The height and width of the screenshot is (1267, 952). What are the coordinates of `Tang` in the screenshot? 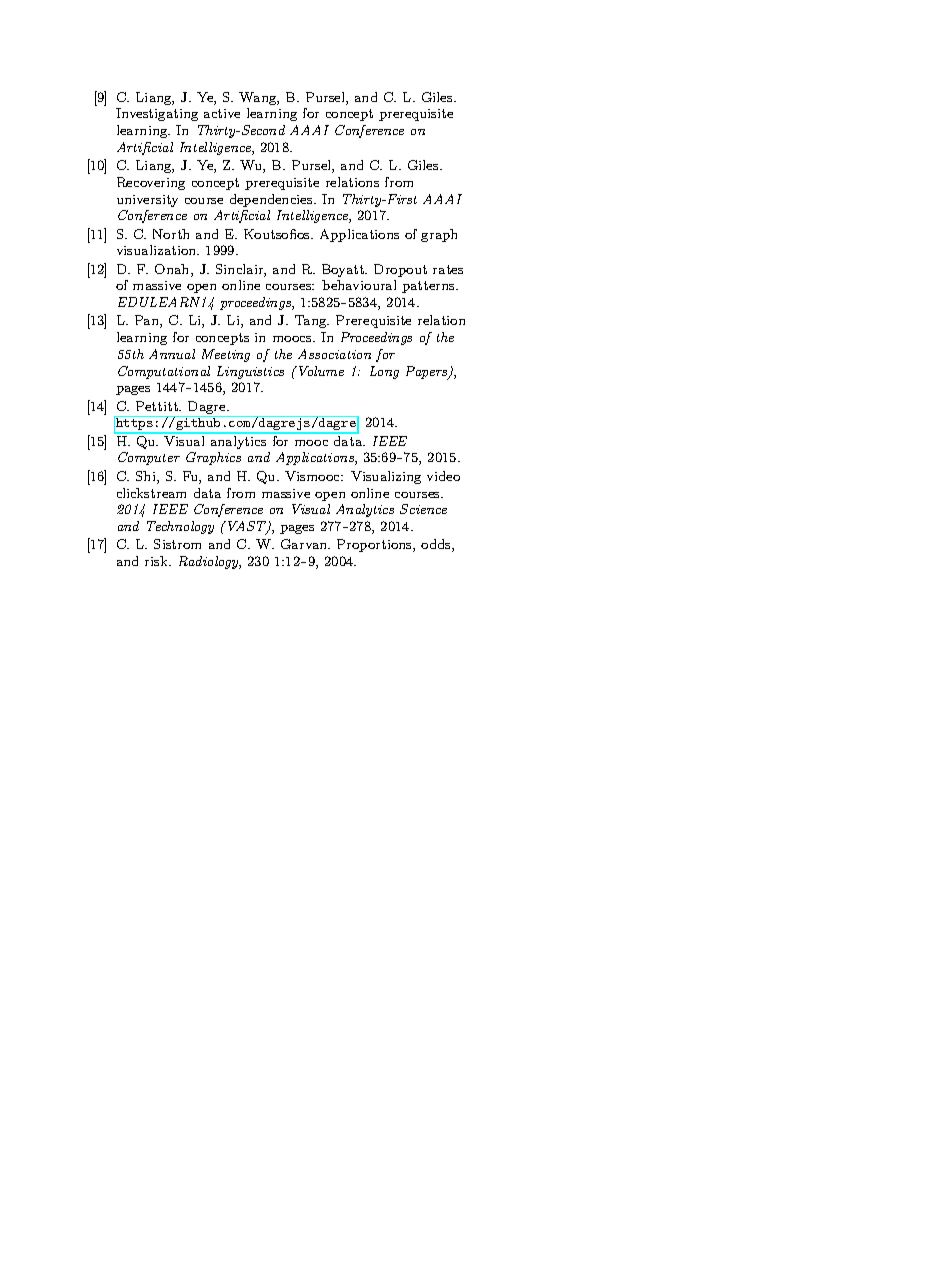 It's located at (312, 321).
